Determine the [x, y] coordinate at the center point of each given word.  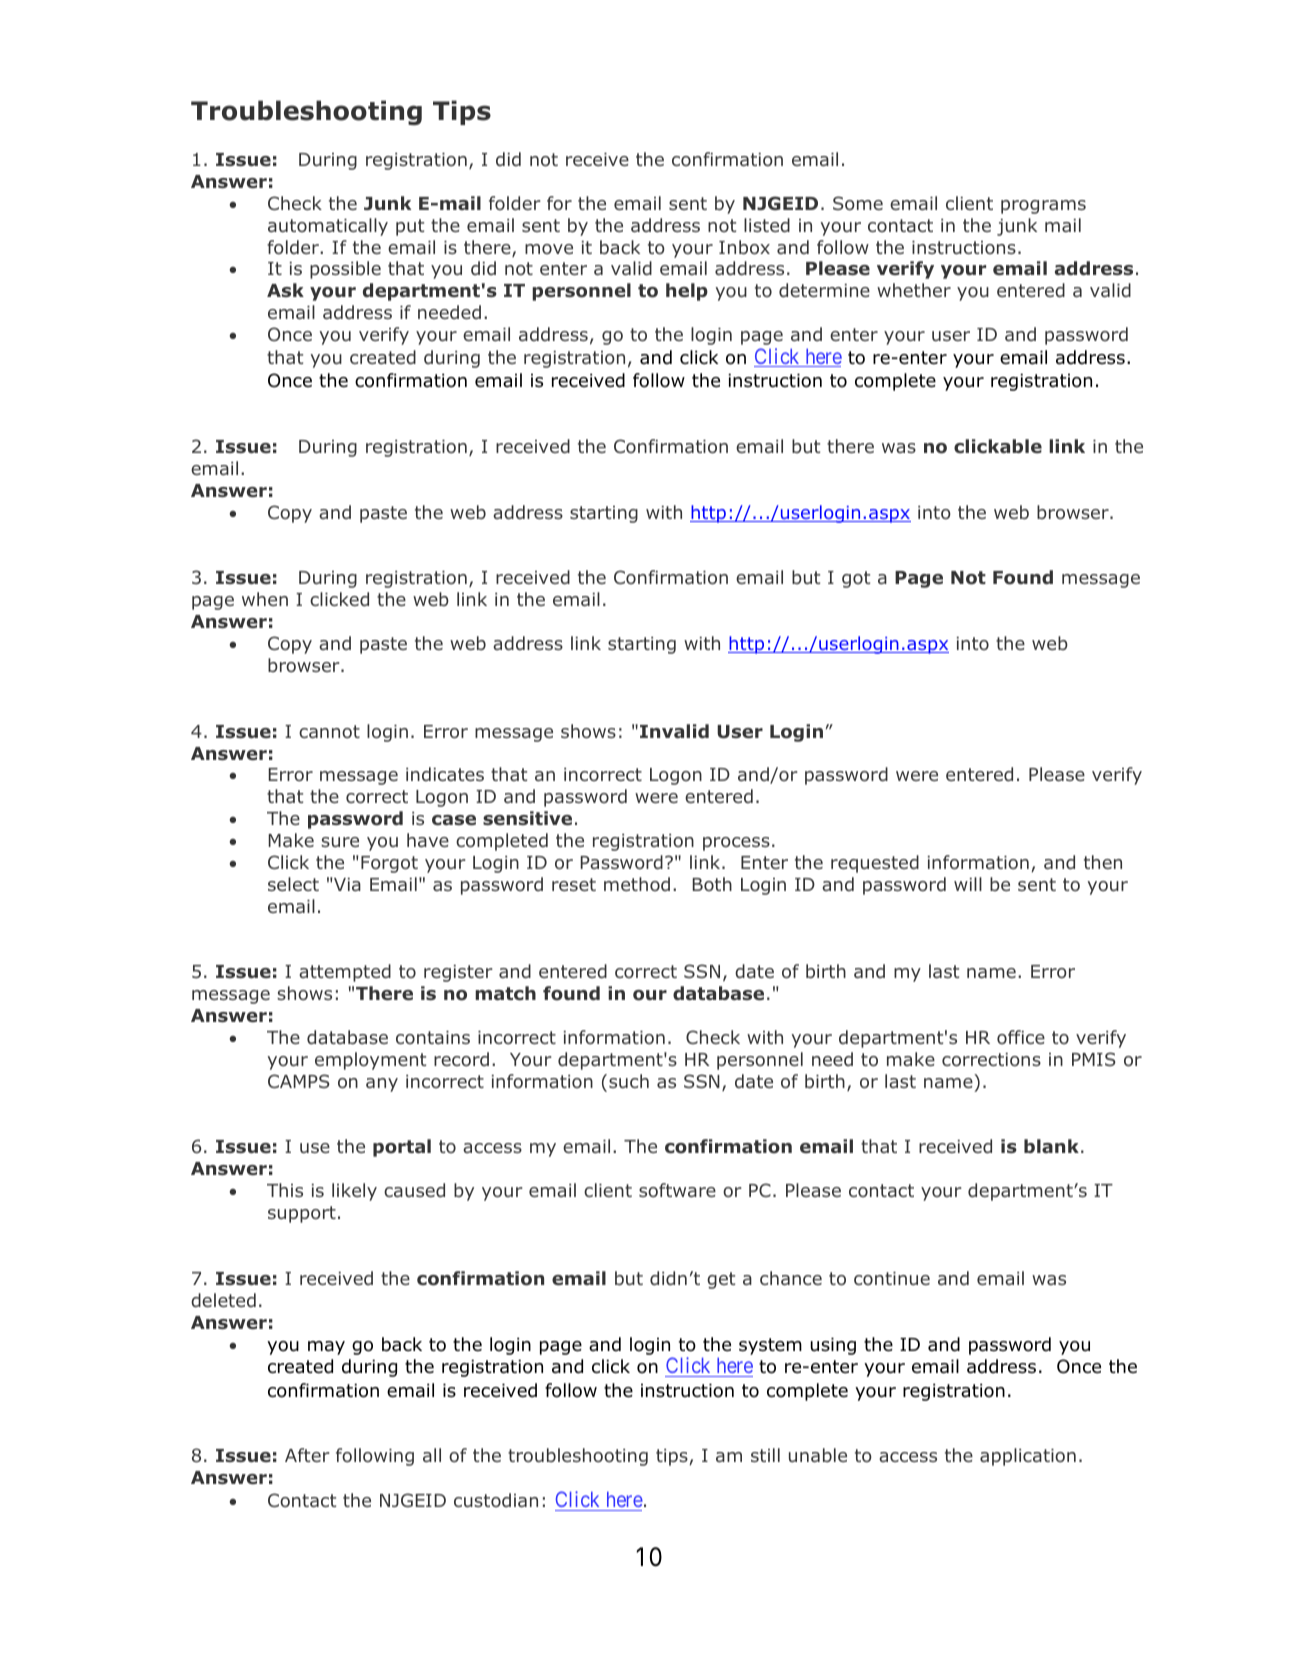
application [1028, 1457]
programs [1043, 207]
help [687, 292]
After [307, 1455]
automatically [328, 227]
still [765, 1455]
